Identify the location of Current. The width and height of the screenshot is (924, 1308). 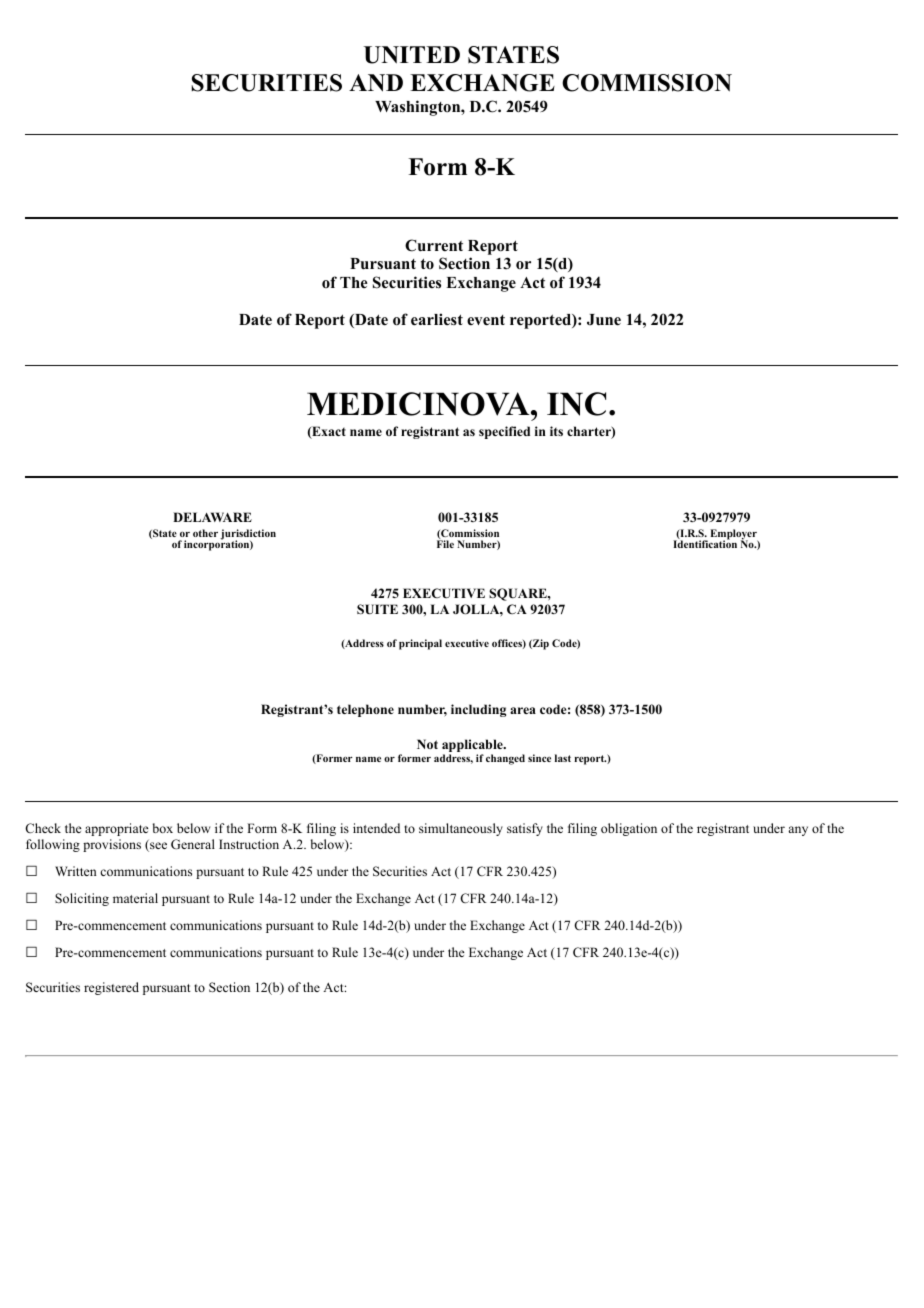
(434, 245).
